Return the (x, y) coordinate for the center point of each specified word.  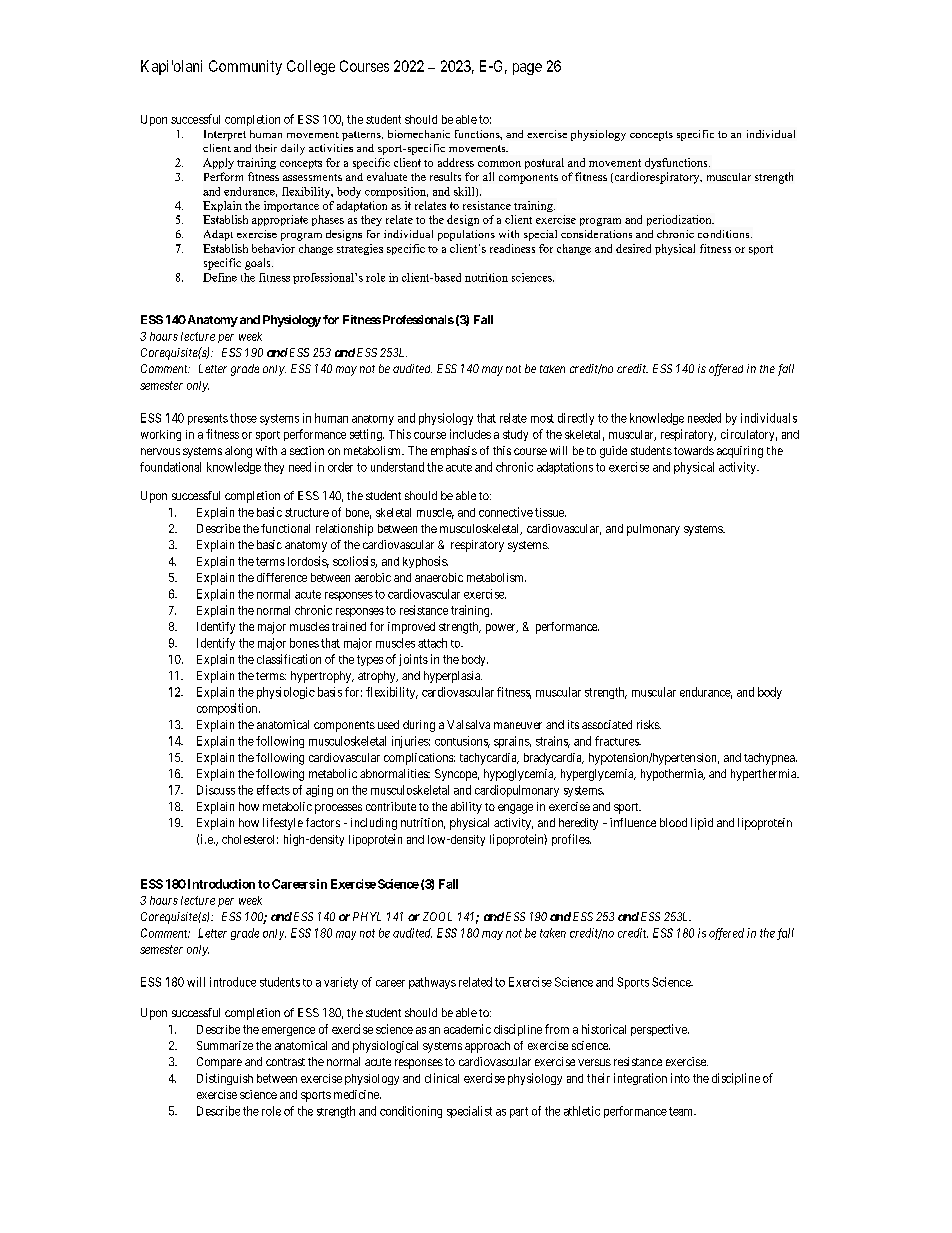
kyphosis (425, 562)
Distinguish (225, 1079)
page (527, 69)
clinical (442, 1078)
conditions (725, 234)
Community (245, 67)
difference (282, 577)
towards (694, 450)
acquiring (740, 452)
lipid (702, 824)
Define (220, 277)
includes (470, 434)
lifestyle (283, 824)
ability (466, 808)
